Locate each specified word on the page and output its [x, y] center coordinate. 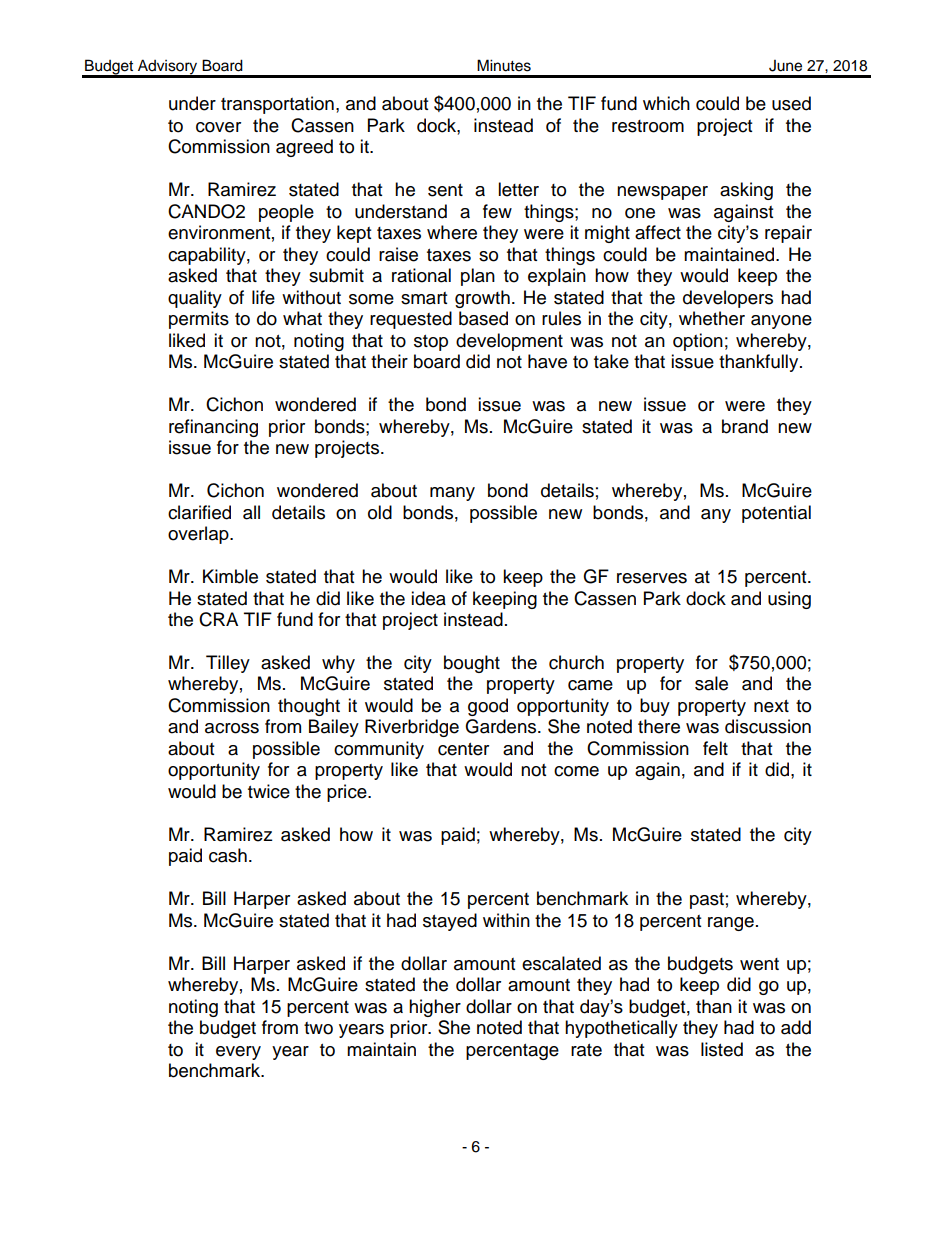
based [483, 318]
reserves [652, 578]
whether [712, 318]
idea [428, 598]
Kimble [230, 576]
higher [435, 1008]
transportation [277, 105]
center [463, 749]
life [263, 297]
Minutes [504, 65]
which [666, 103]
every [238, 1053]
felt [715, 748]
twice [269, 791]
